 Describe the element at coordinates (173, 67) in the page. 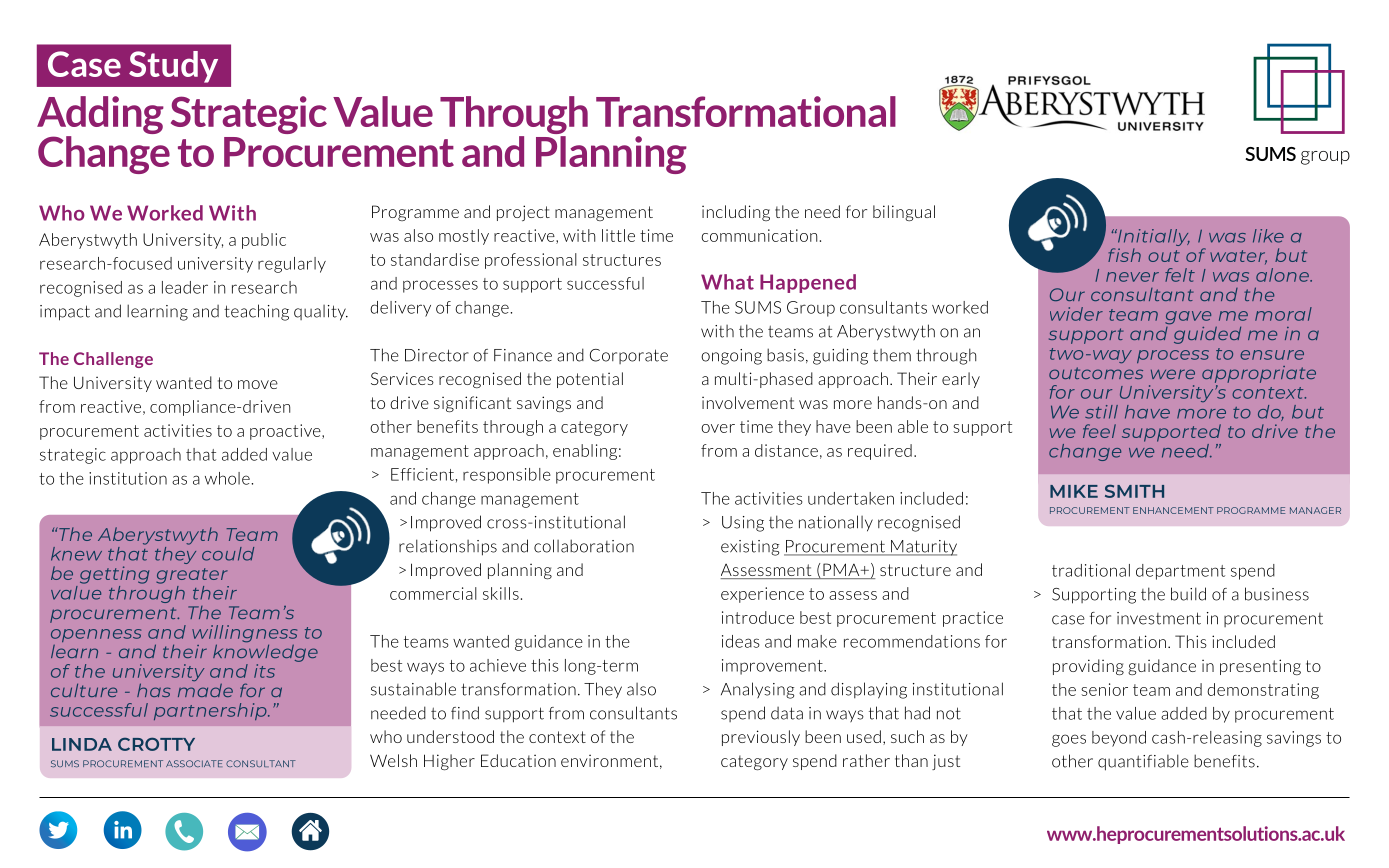

I see `Study` at that location.
